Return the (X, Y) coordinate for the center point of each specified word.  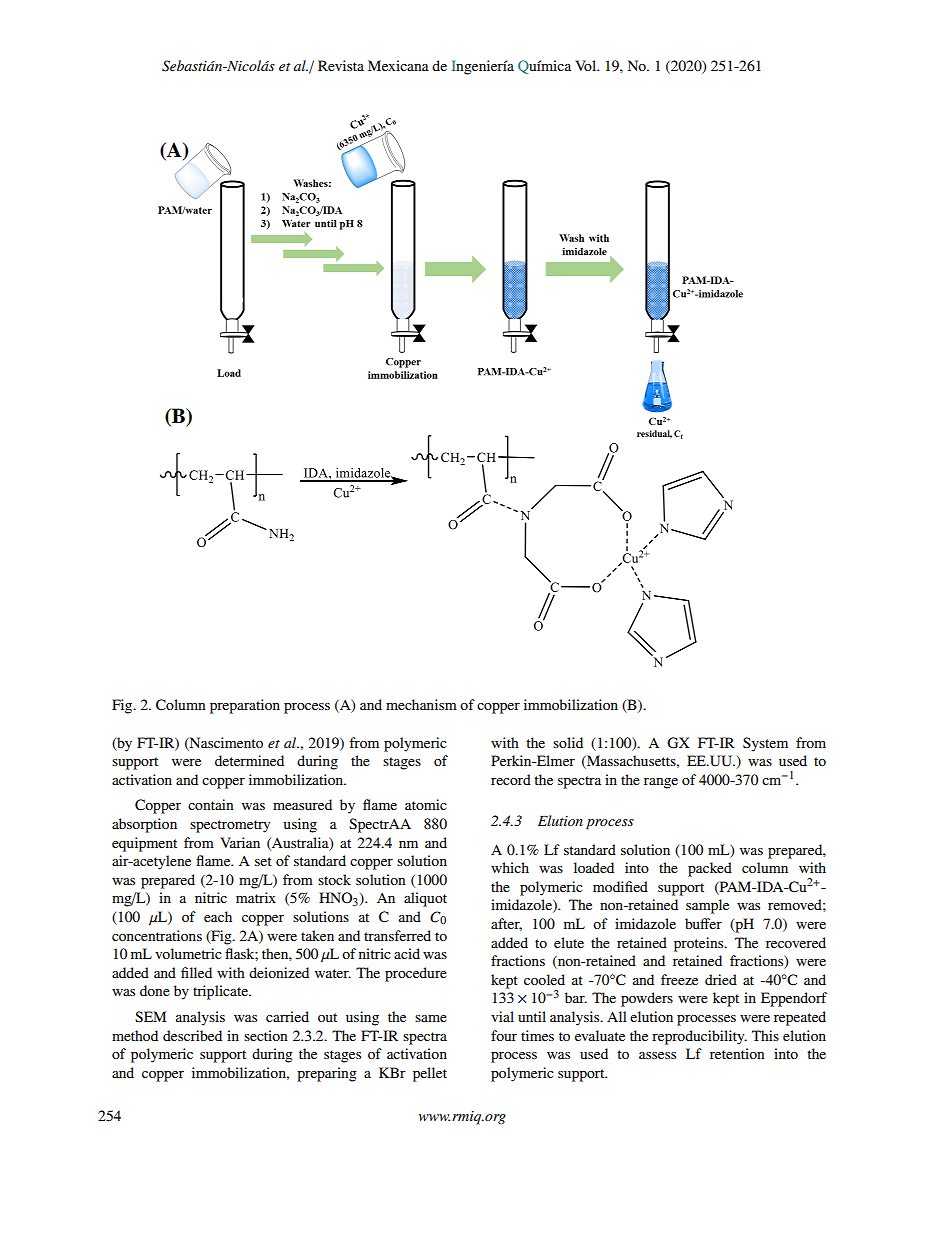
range (661, 783)
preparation (245, 706)
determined (249, 760)
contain (211, 804)
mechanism (421, 704)
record (511, 779)
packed (710, 869)
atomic (426, 804)
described (192, 1035)
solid (568, 742)
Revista (341, 65)
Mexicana (398, 65)
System (765, 744)
